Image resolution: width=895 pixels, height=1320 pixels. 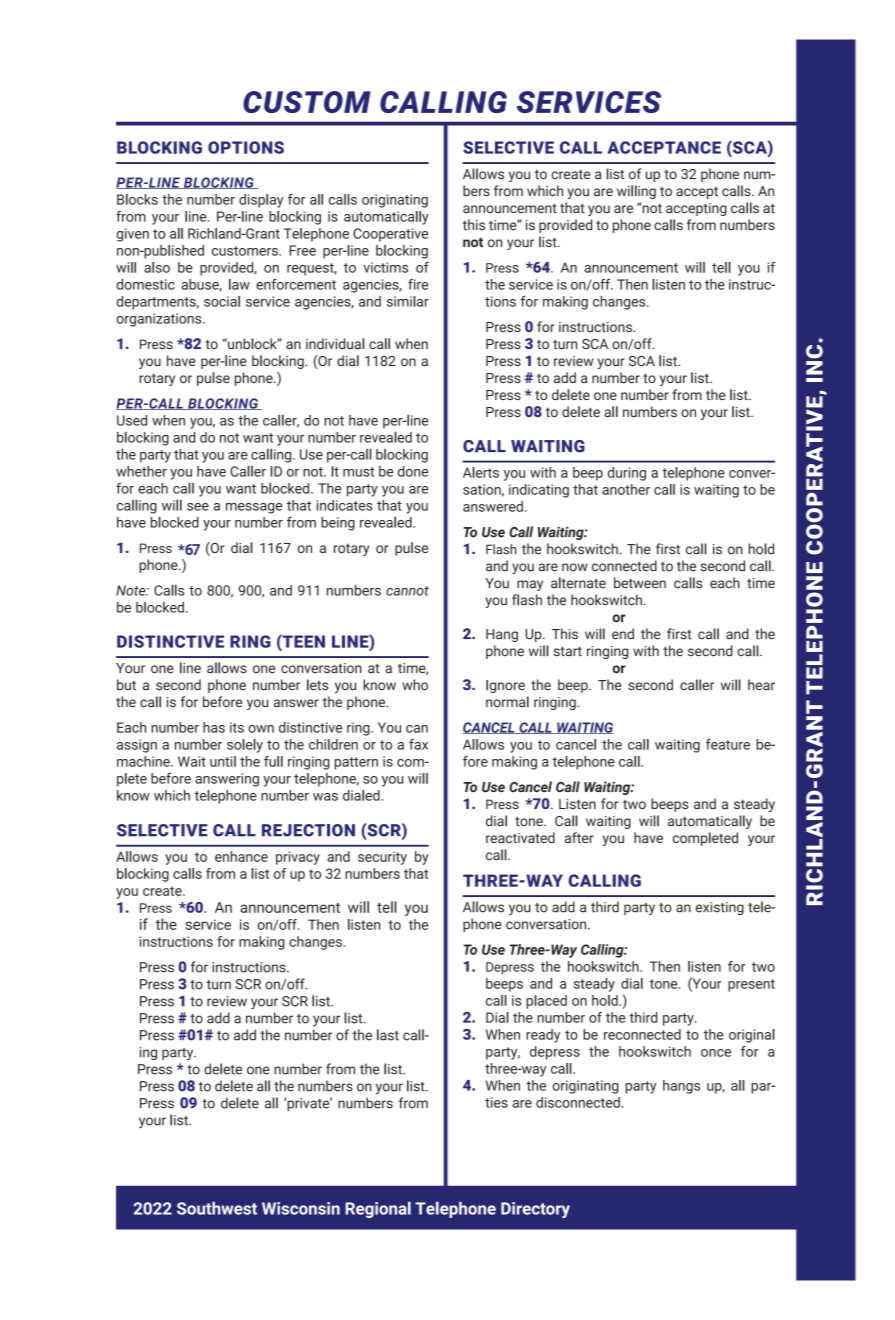 What do you see at coordinates (418, 284) in the document?
I see `fire` at bounding box center [418, 284].
